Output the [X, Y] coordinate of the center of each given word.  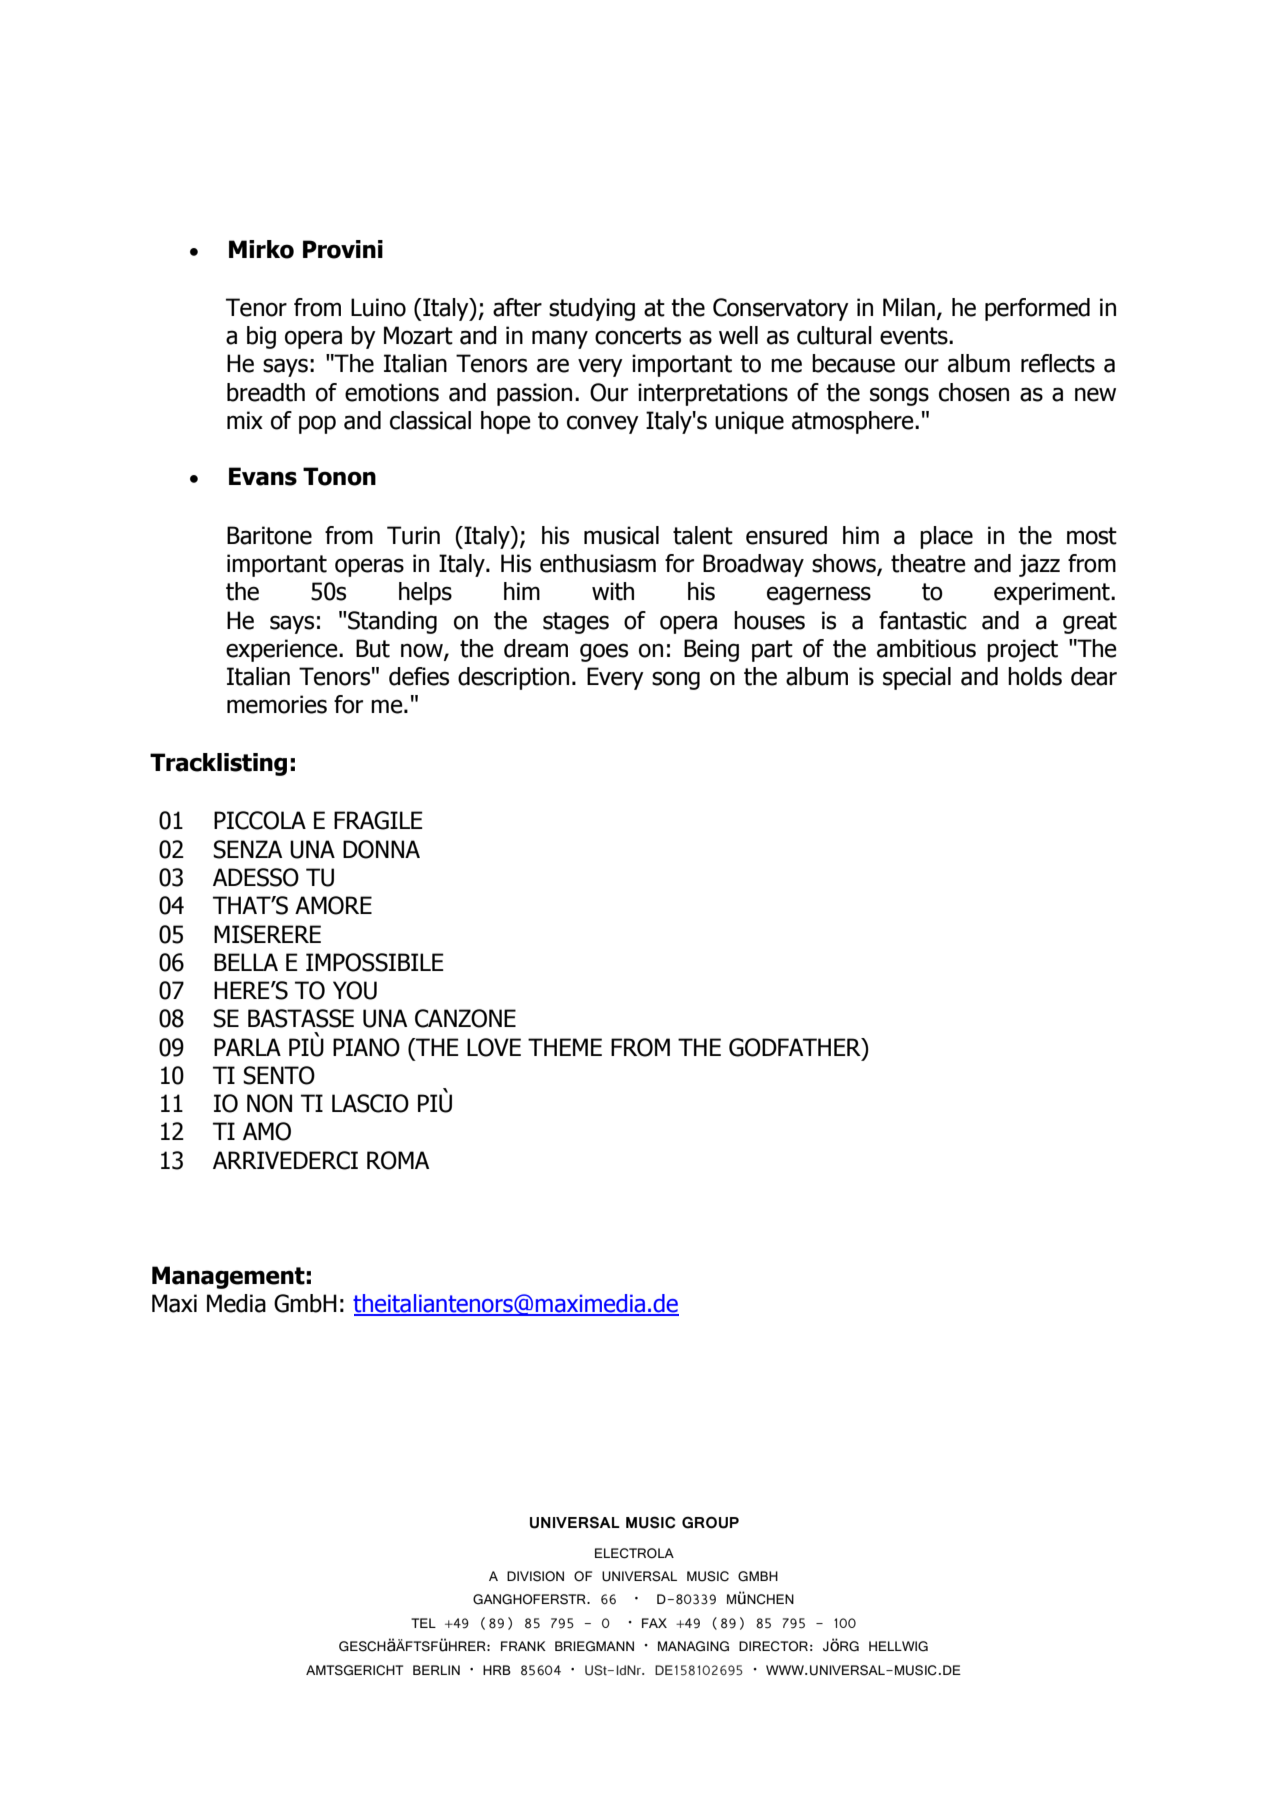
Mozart [418, 335]
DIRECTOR [773, 1646]
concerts [638, 336]
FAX [654, 1623]
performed [1037, 309]
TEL [423, 1623]
